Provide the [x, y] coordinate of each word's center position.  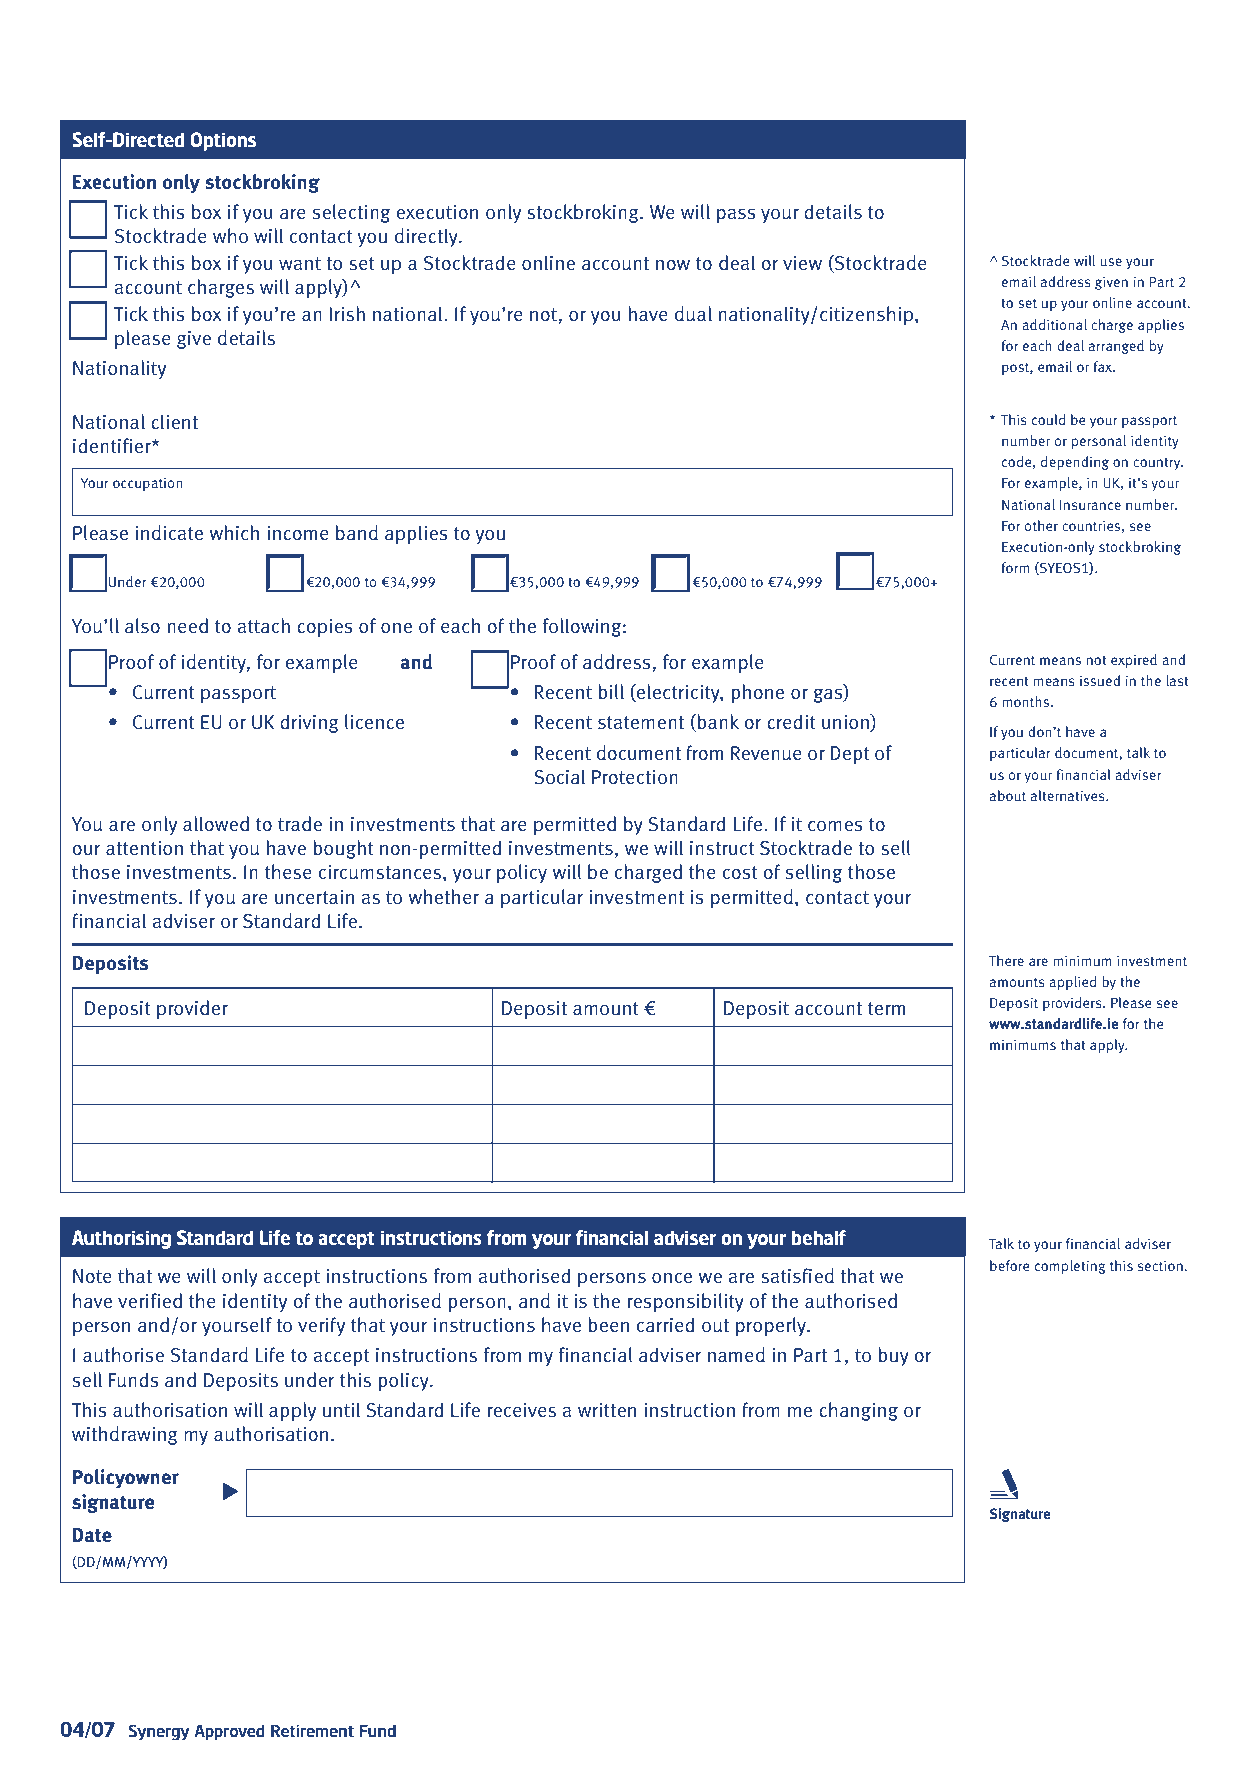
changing [858, 1411]
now [673, 265]
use [1111, 262]
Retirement [312, 1731]
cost [740, 873]
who [230, 236]
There [1006, 960]
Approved [229, 1732]
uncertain [314, 897]
